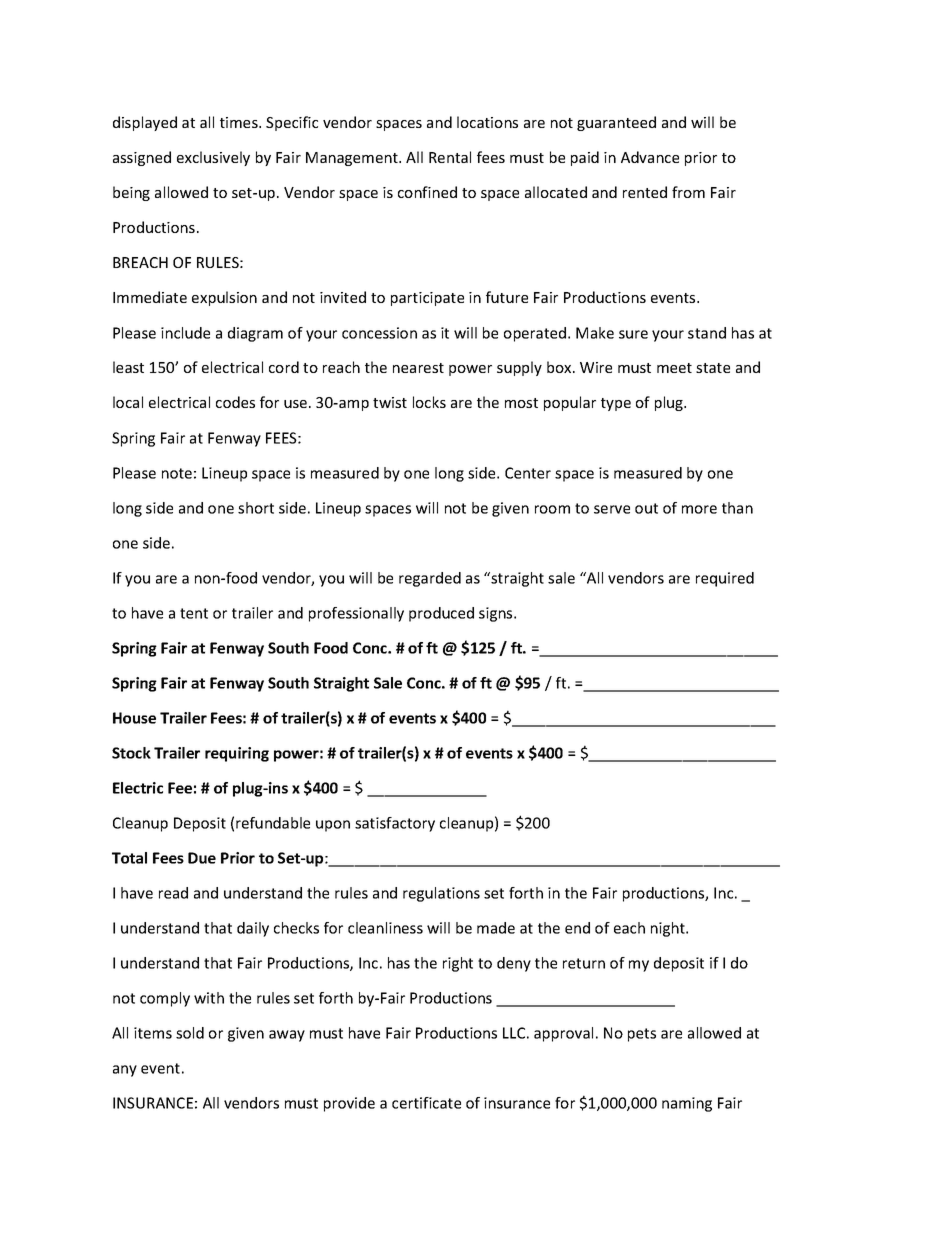 This image has height=1233, width=952. What do you see at coordinates (429, 402) in the image?
I see `locks` at bounding box center [429, 402].
